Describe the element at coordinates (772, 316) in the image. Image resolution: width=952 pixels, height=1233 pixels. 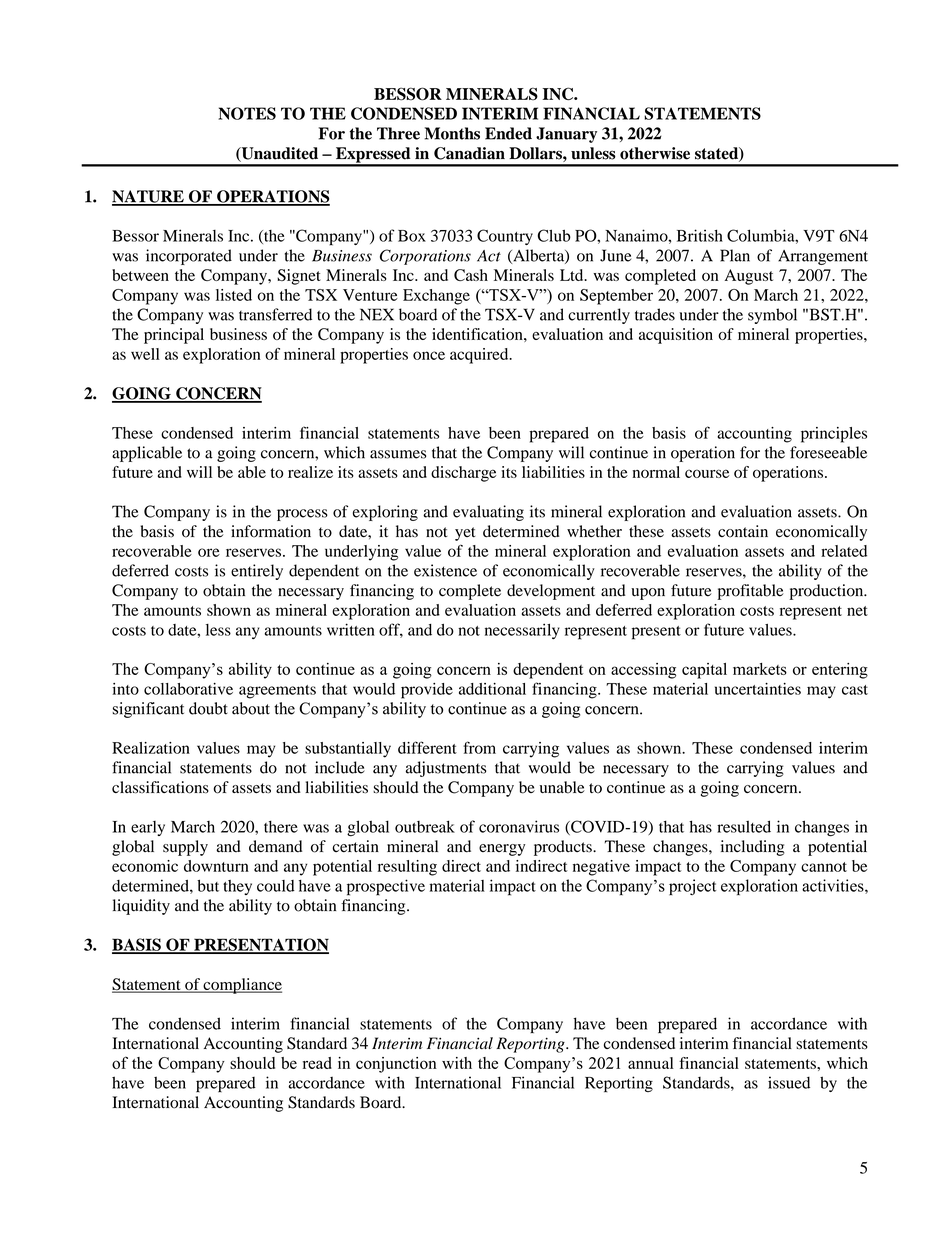
I see `symbol` at that location.
